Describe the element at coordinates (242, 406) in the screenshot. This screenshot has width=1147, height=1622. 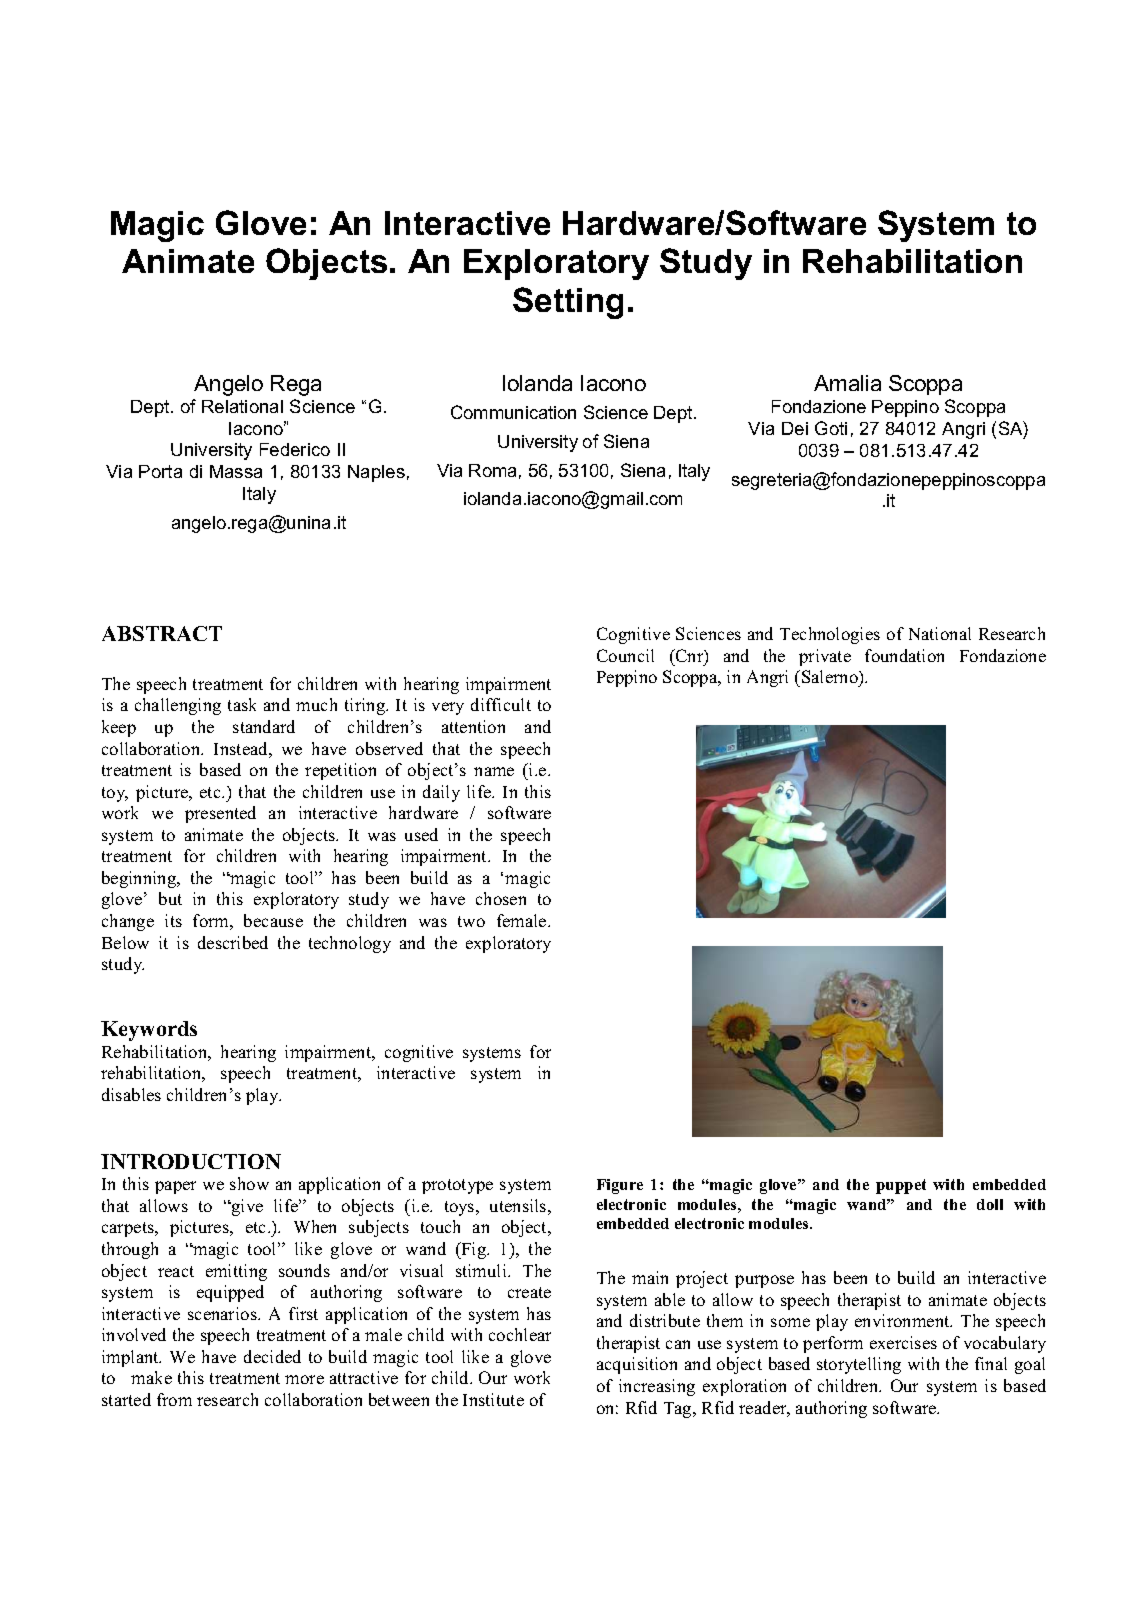
I see `Relational` at that location.
